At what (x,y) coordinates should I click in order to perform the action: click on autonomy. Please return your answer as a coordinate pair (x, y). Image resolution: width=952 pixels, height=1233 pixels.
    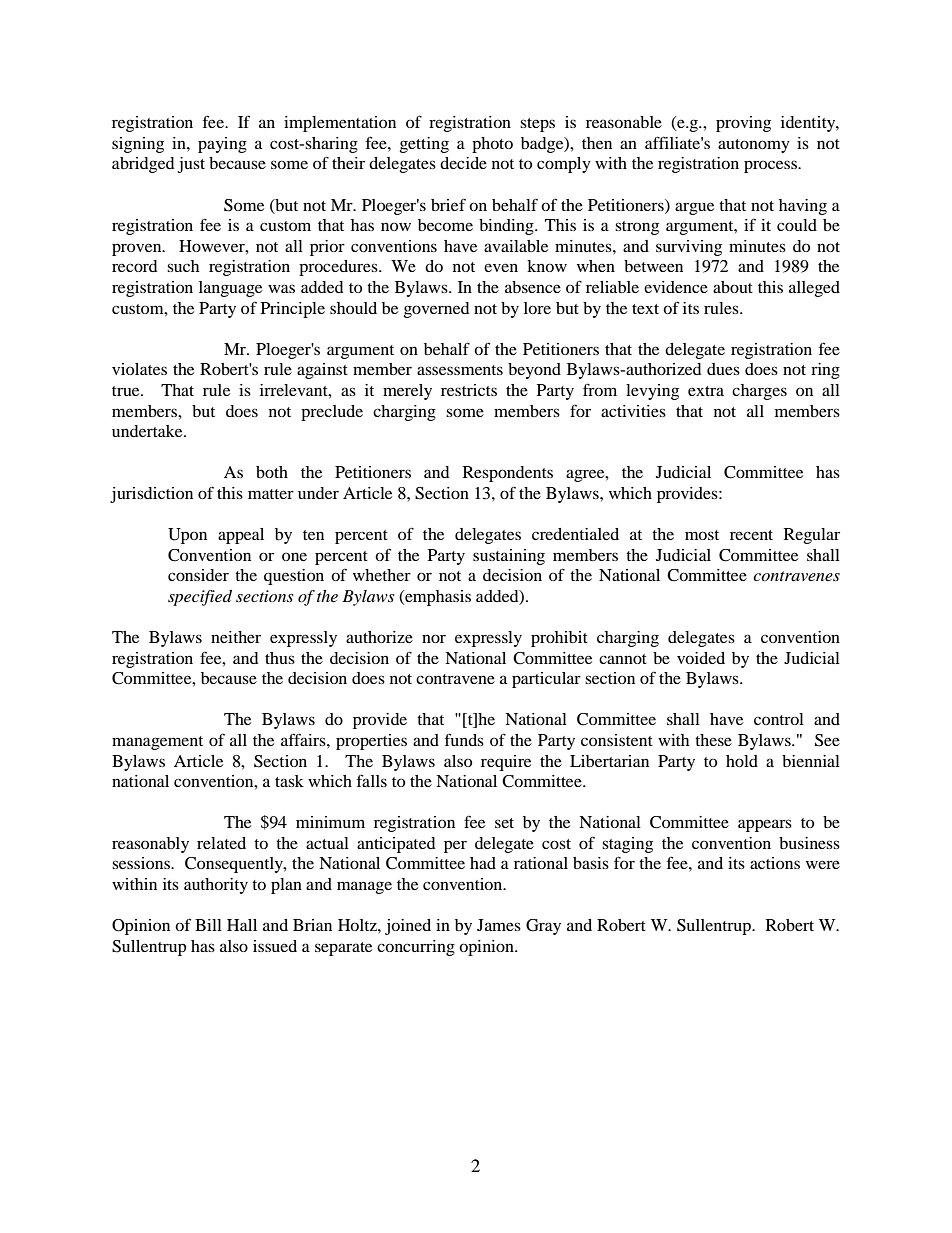
    Looking at the image, I should click on (754, 146).
